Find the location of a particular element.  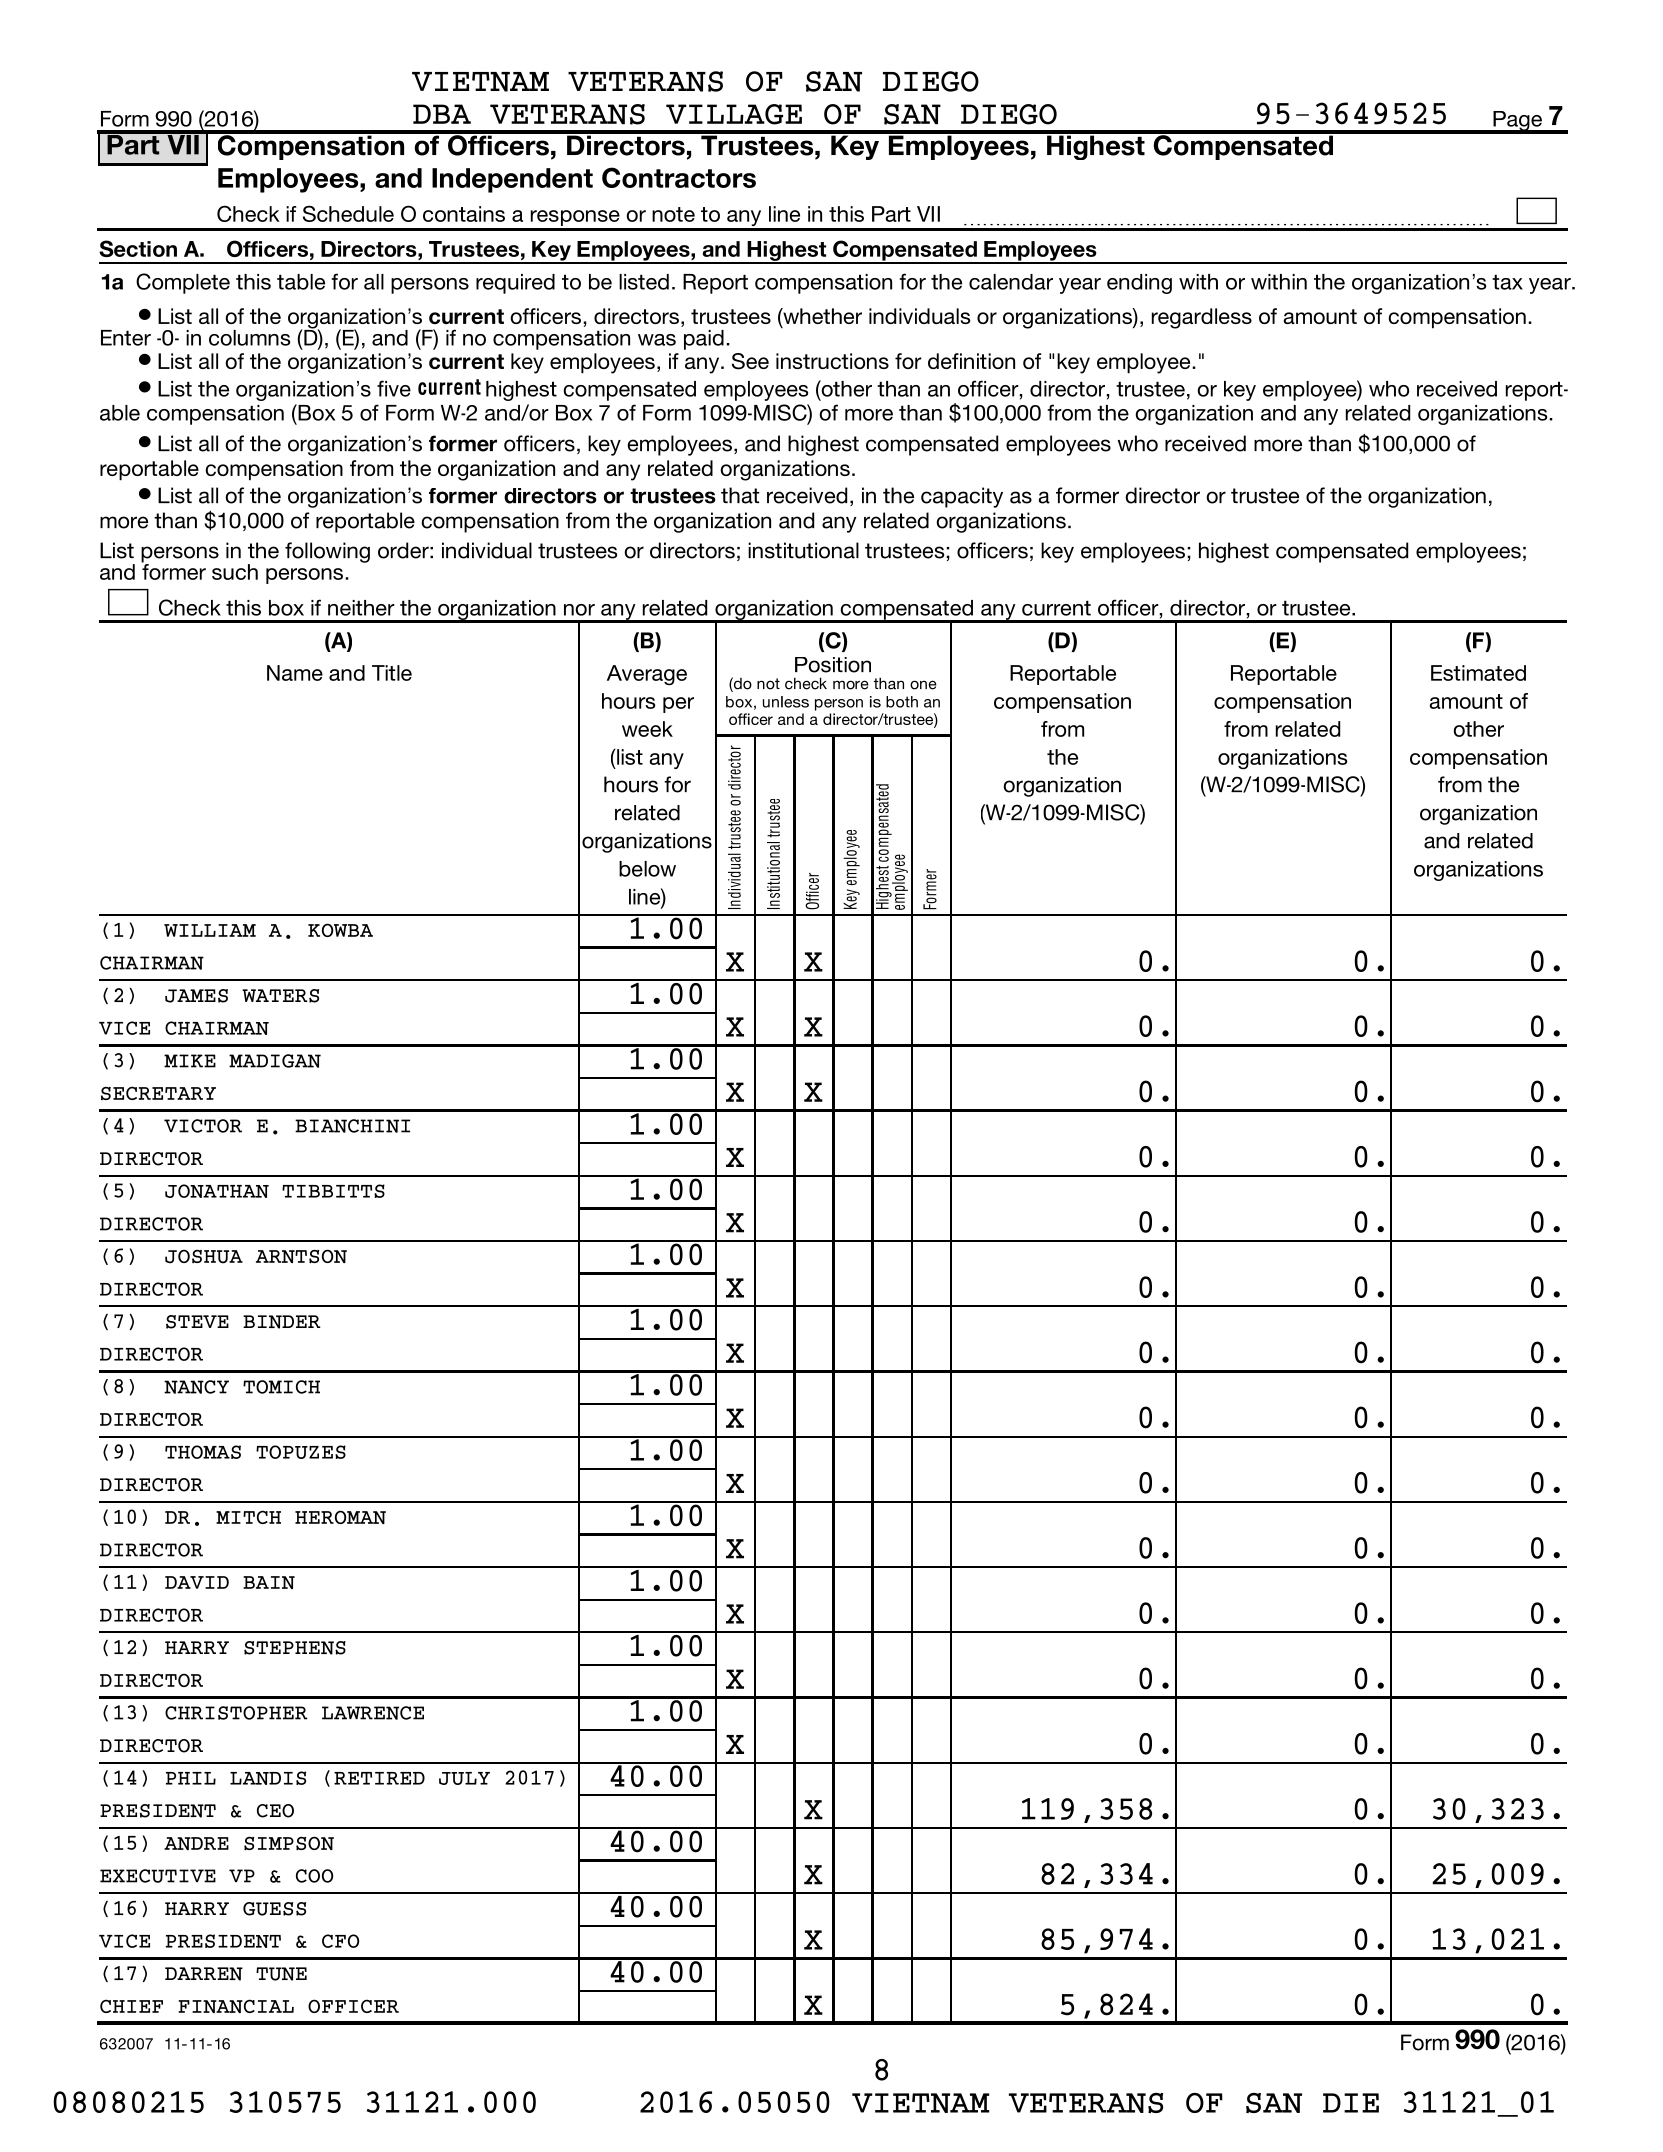

MADIGAN is located at coordinates (275, 1061).
